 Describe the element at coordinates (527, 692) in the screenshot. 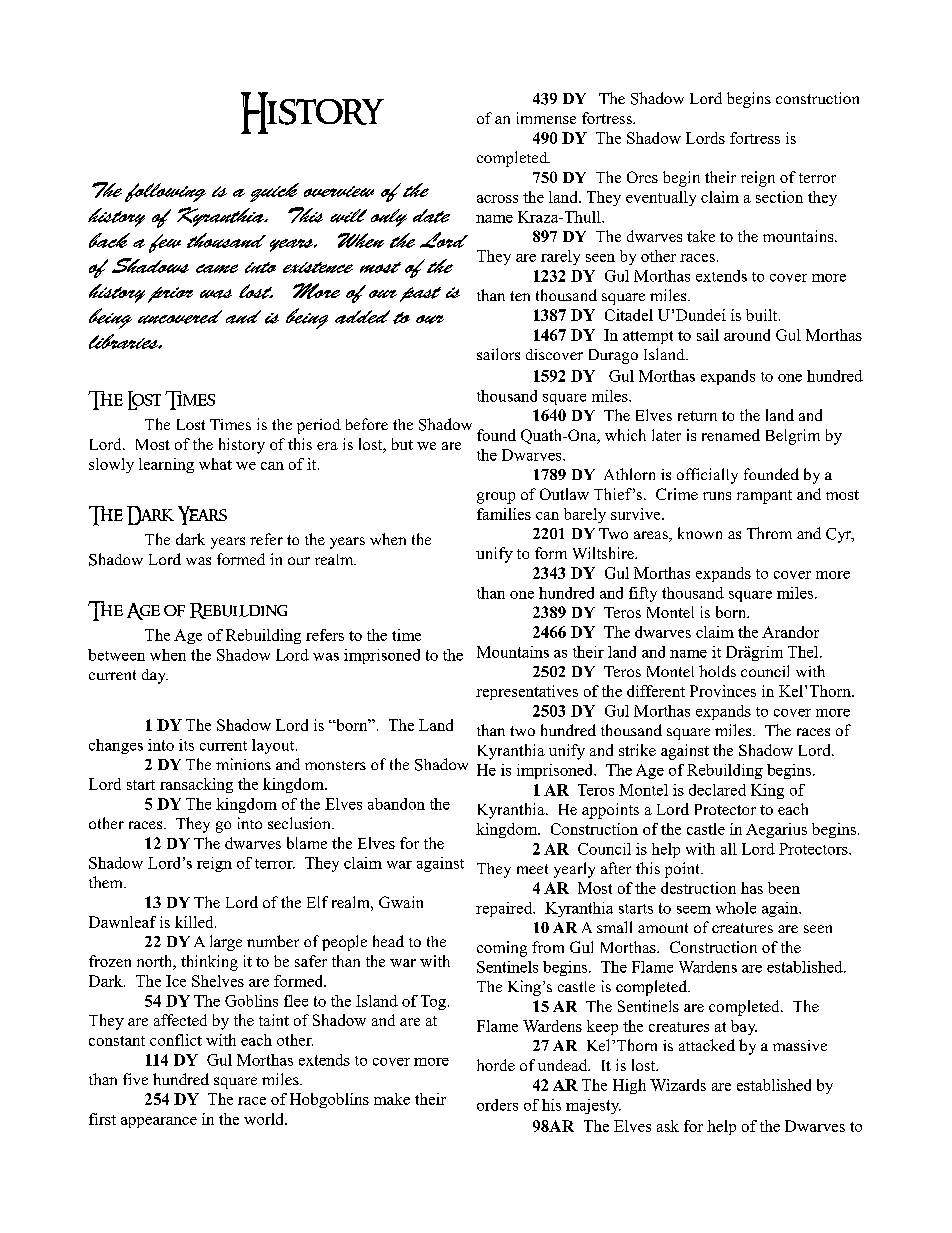

I see `representatives` at that location.
